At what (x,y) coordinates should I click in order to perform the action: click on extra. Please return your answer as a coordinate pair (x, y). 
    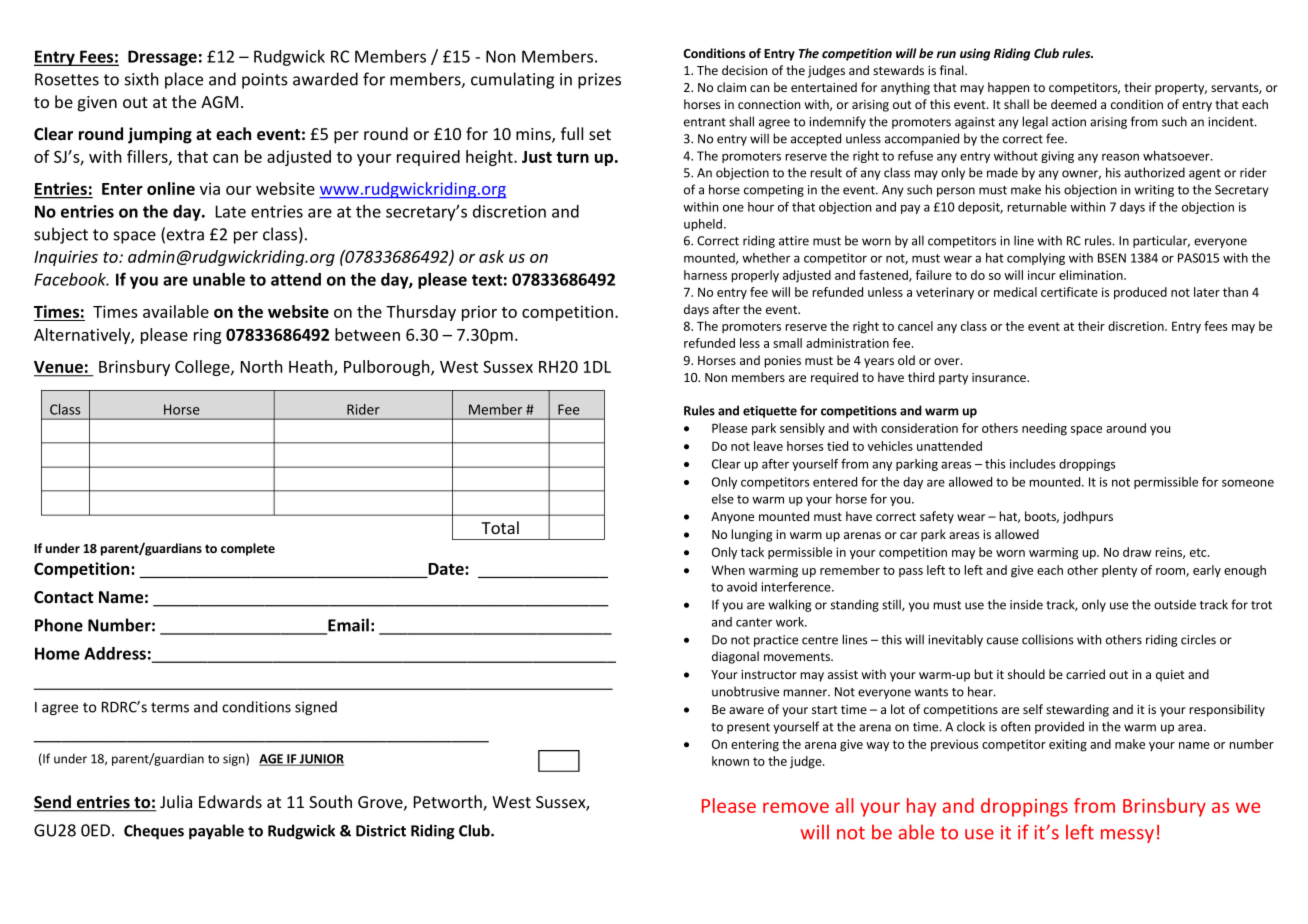
    Looking at the image, I should click on (185, 235).
